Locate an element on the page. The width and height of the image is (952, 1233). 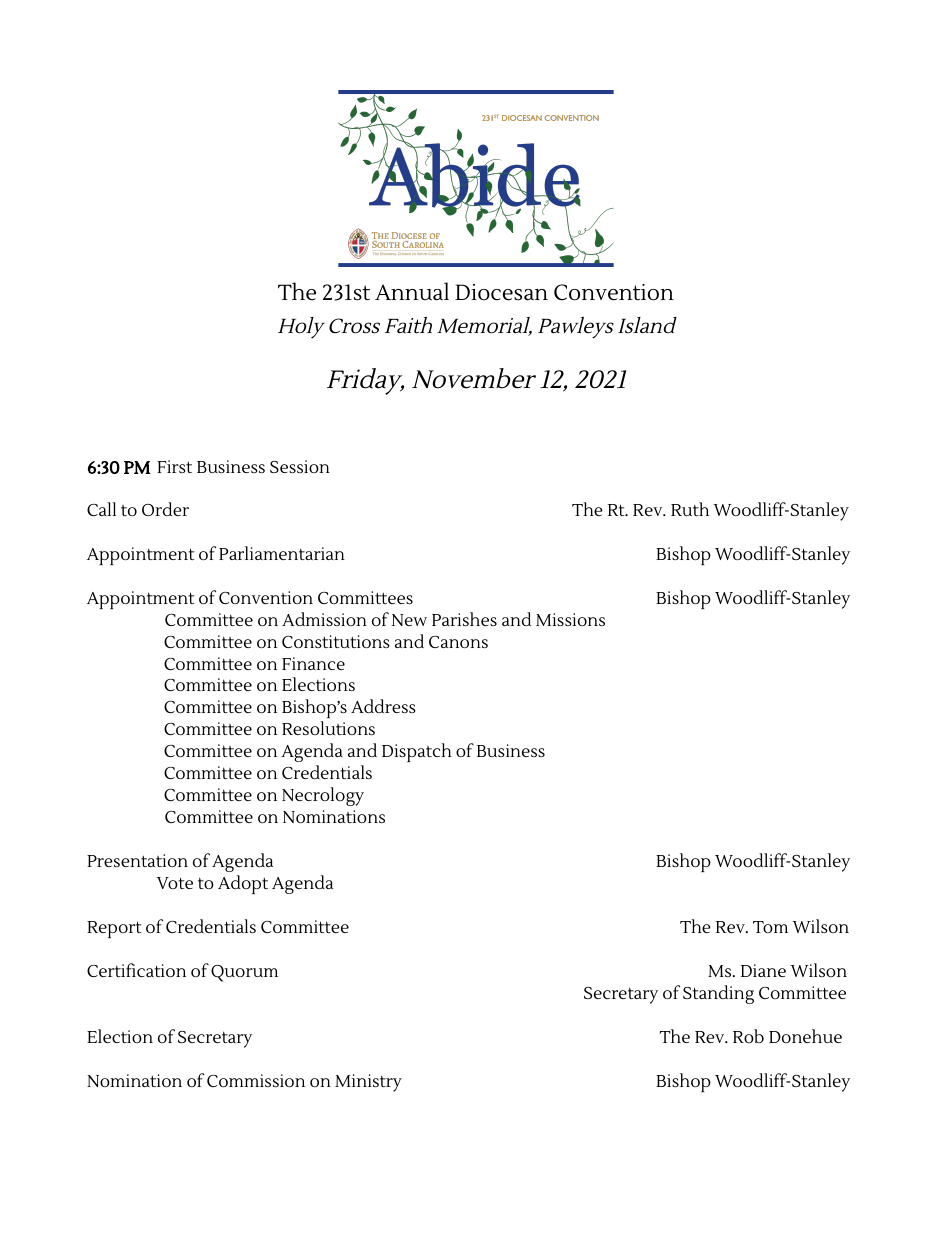
Ruth is located at coordinates (690, 509).
